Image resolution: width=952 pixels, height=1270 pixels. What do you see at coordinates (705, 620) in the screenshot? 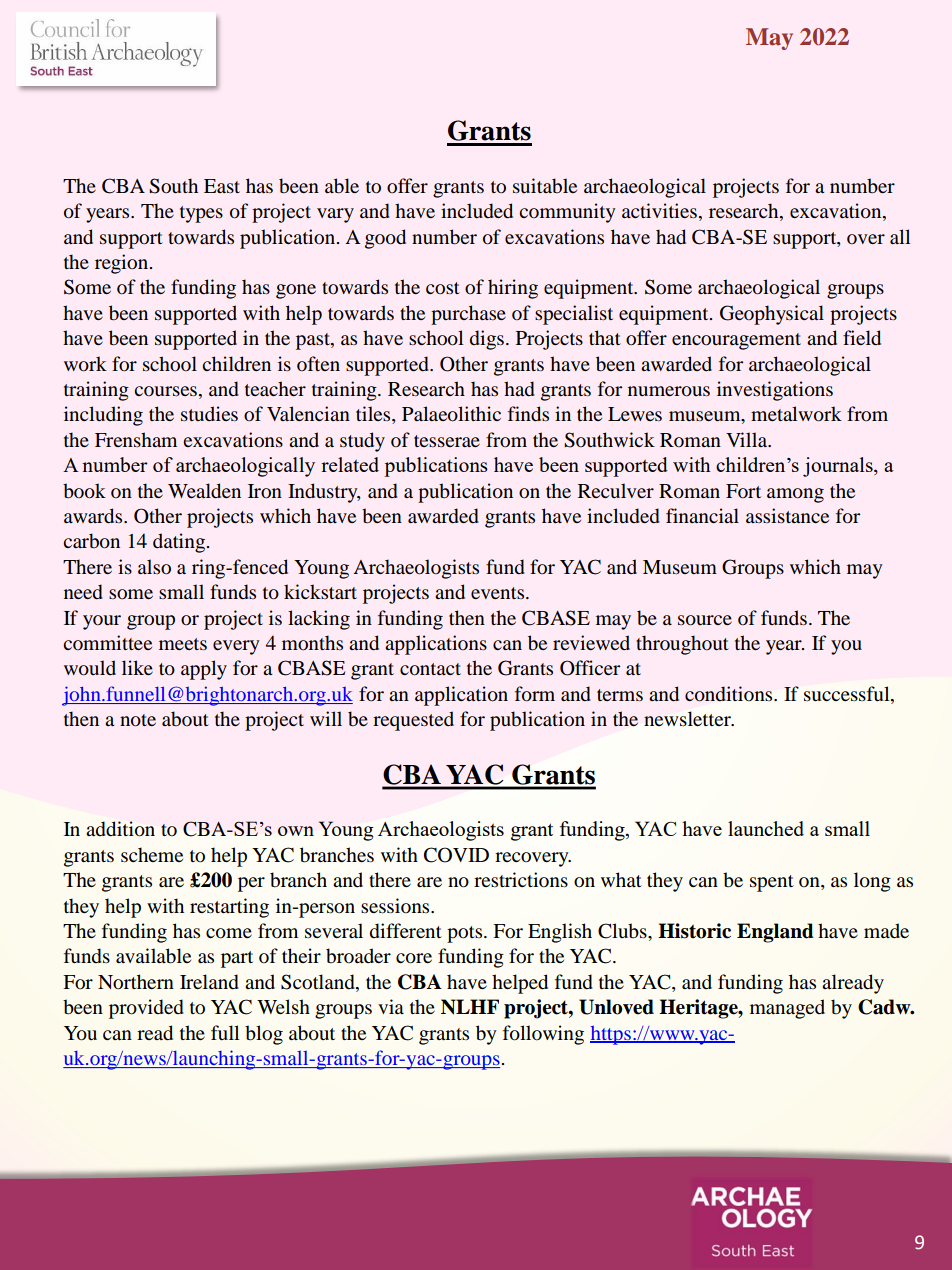
I see `source` at bounding box center [705, 620].
